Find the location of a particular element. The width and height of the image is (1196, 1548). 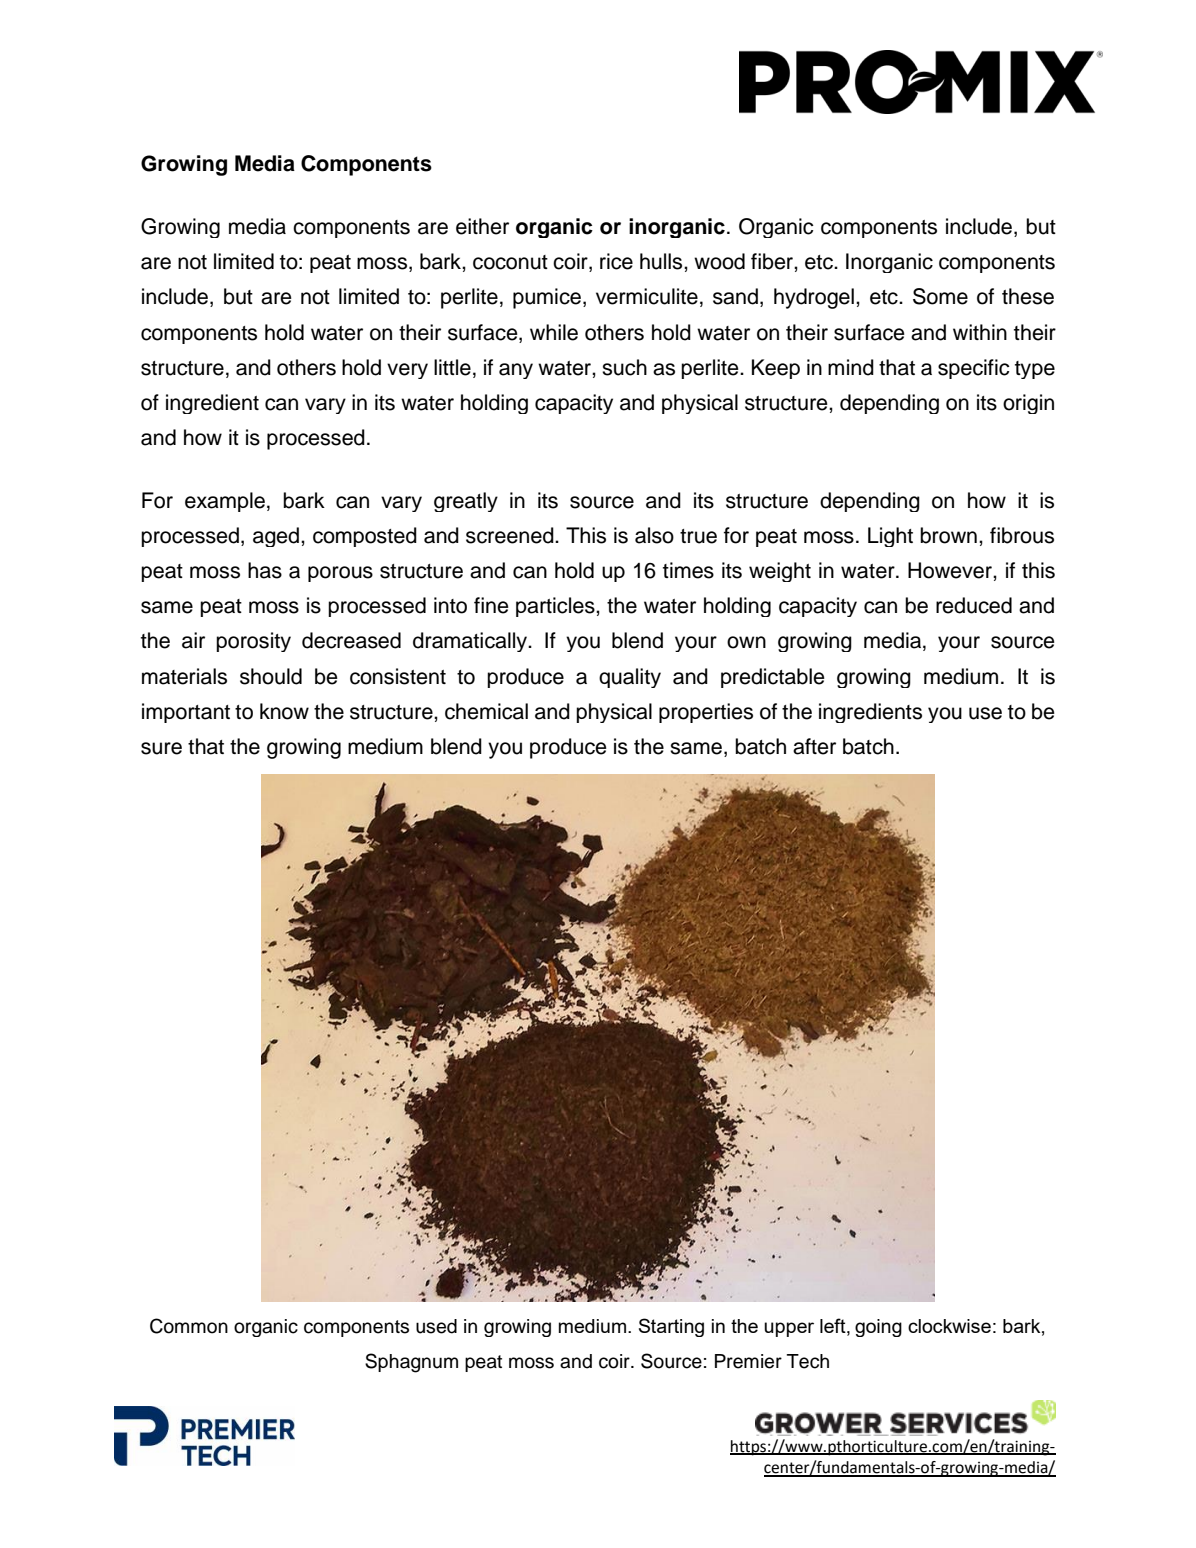

properties is located at coordinates (706, 713).
